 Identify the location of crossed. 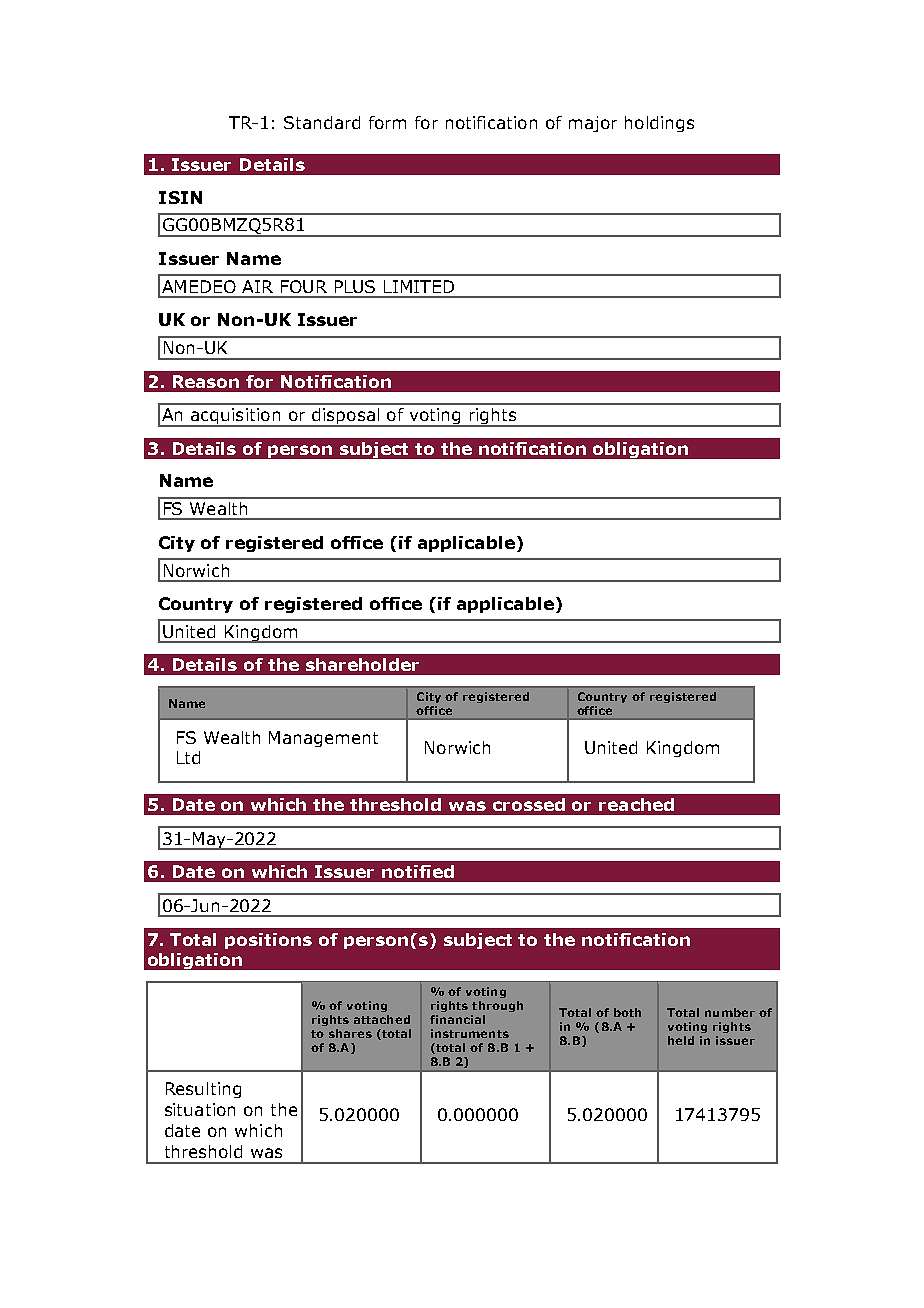
(529, 804).
